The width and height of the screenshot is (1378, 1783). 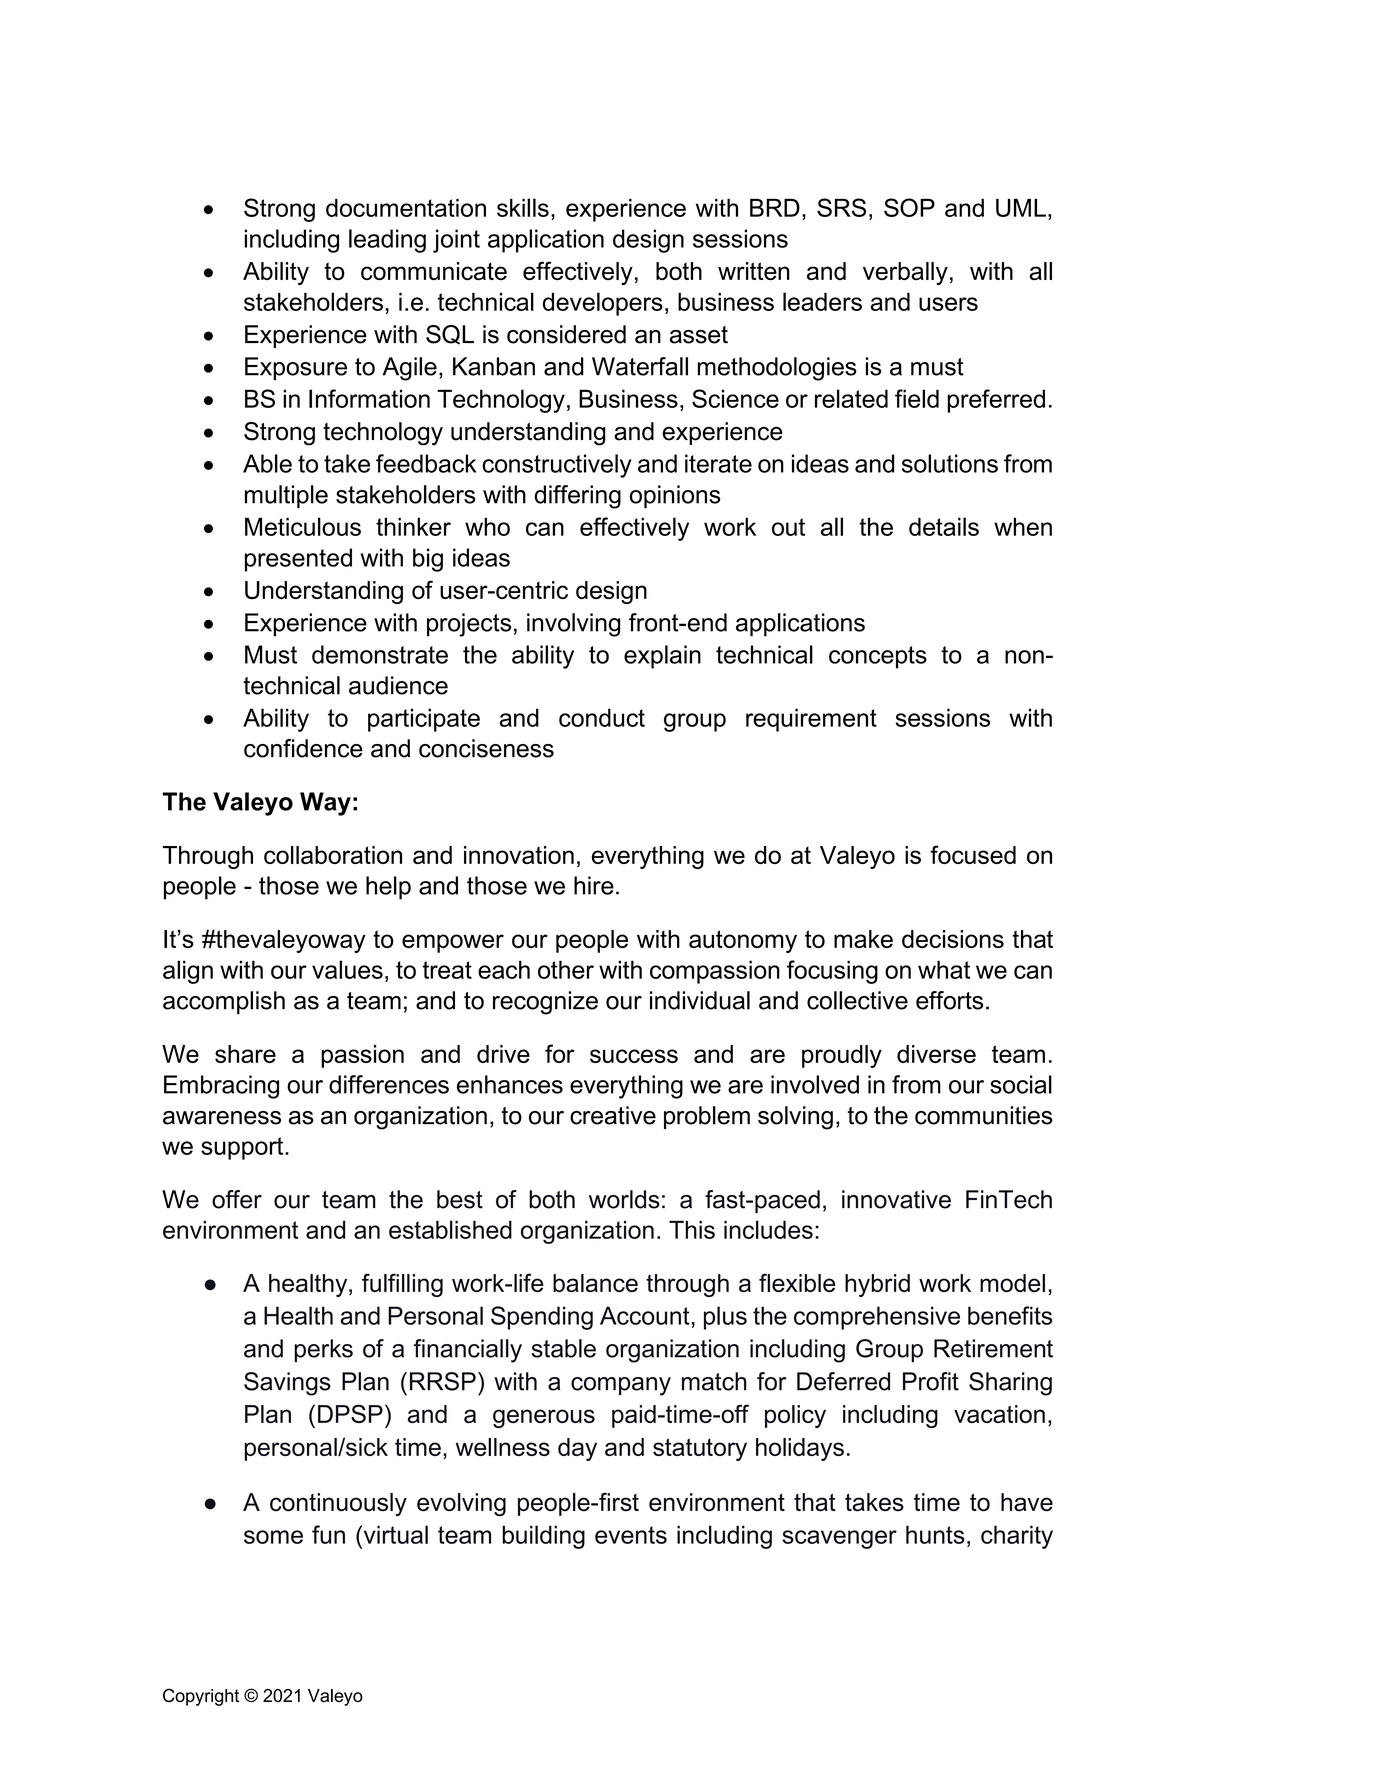 I want to click on what, so click(x=944, y=969).
